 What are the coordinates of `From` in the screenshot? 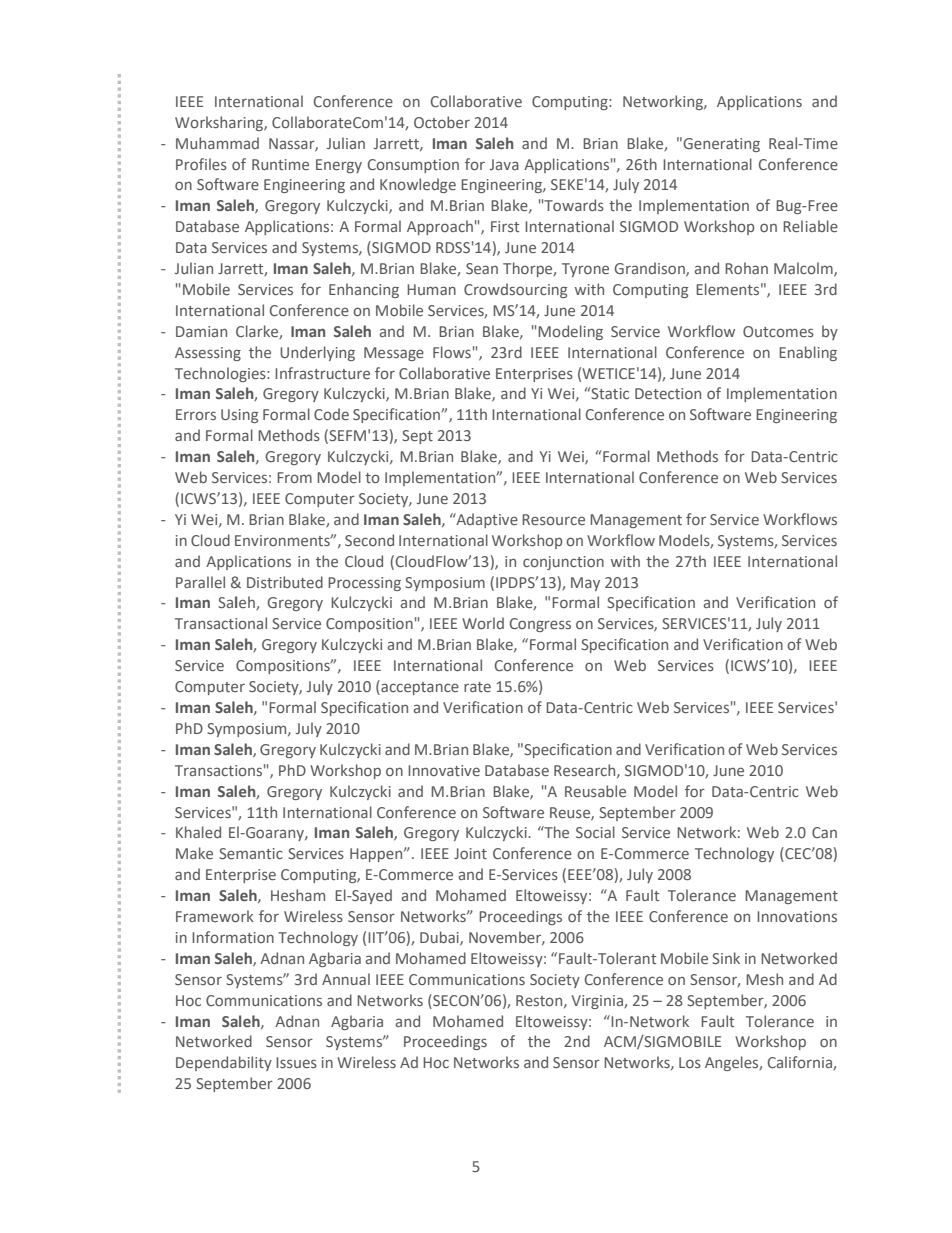 It's located at (294, 477).
